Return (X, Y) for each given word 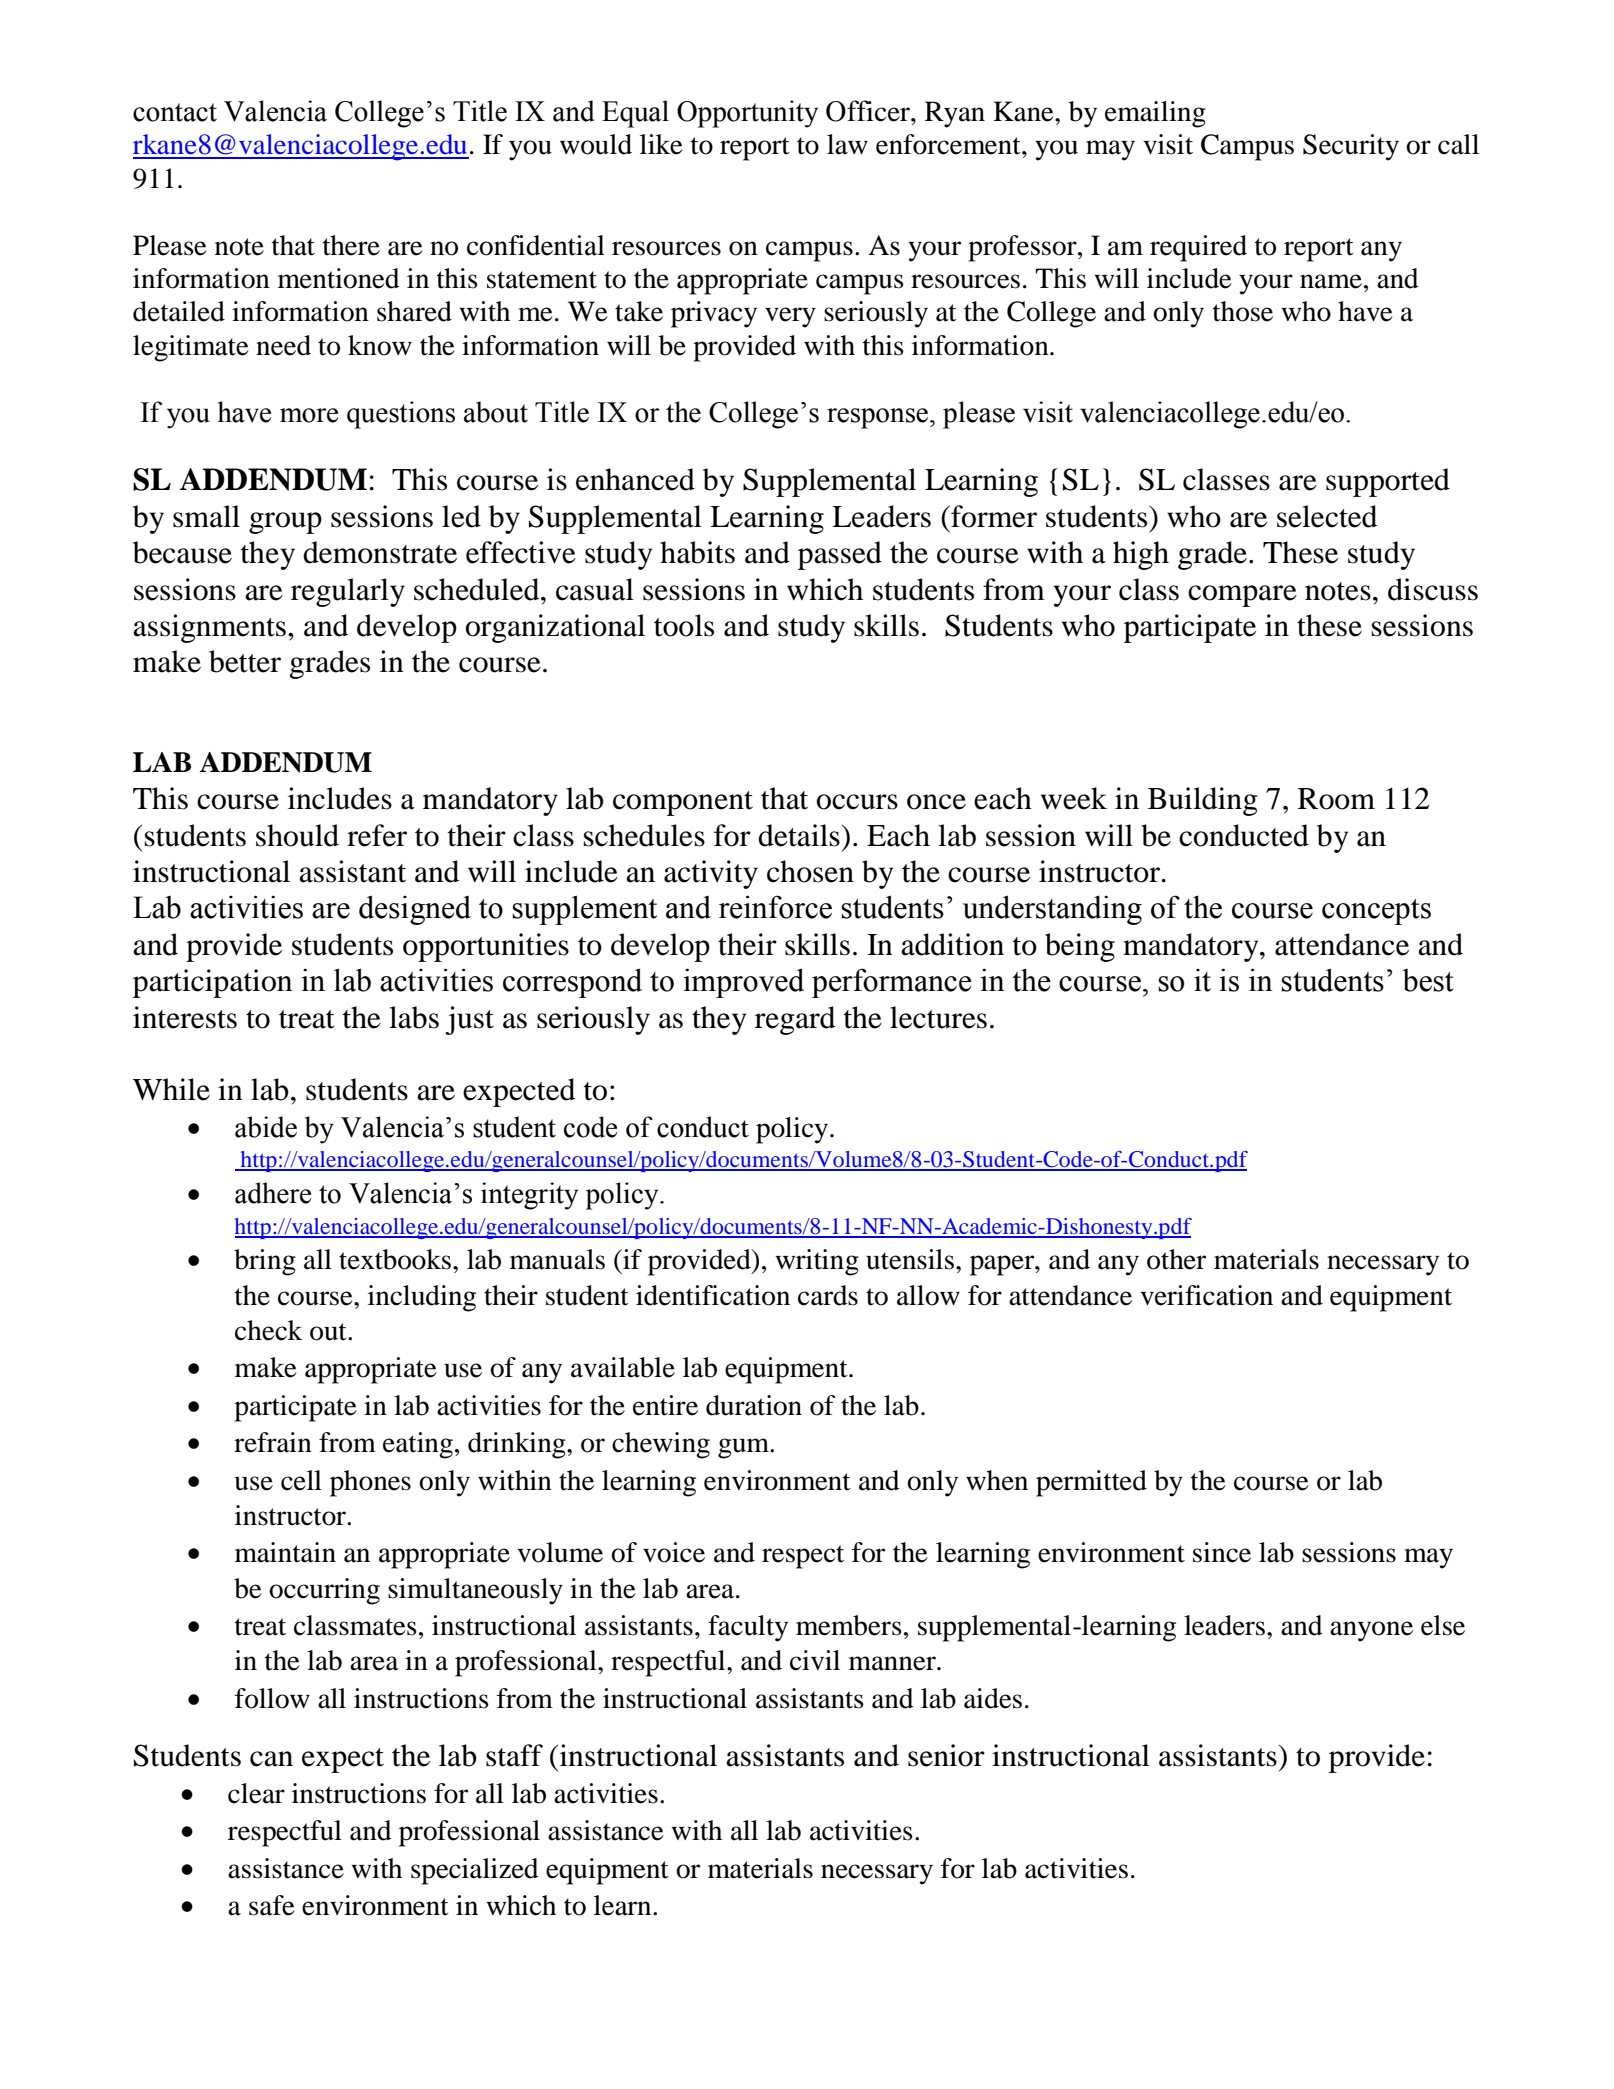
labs (414, 1017)
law (847, 144)
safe (272, 1905)
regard (795, 1020)
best (1428, 980)
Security (1351, 147)
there (351, 245)
